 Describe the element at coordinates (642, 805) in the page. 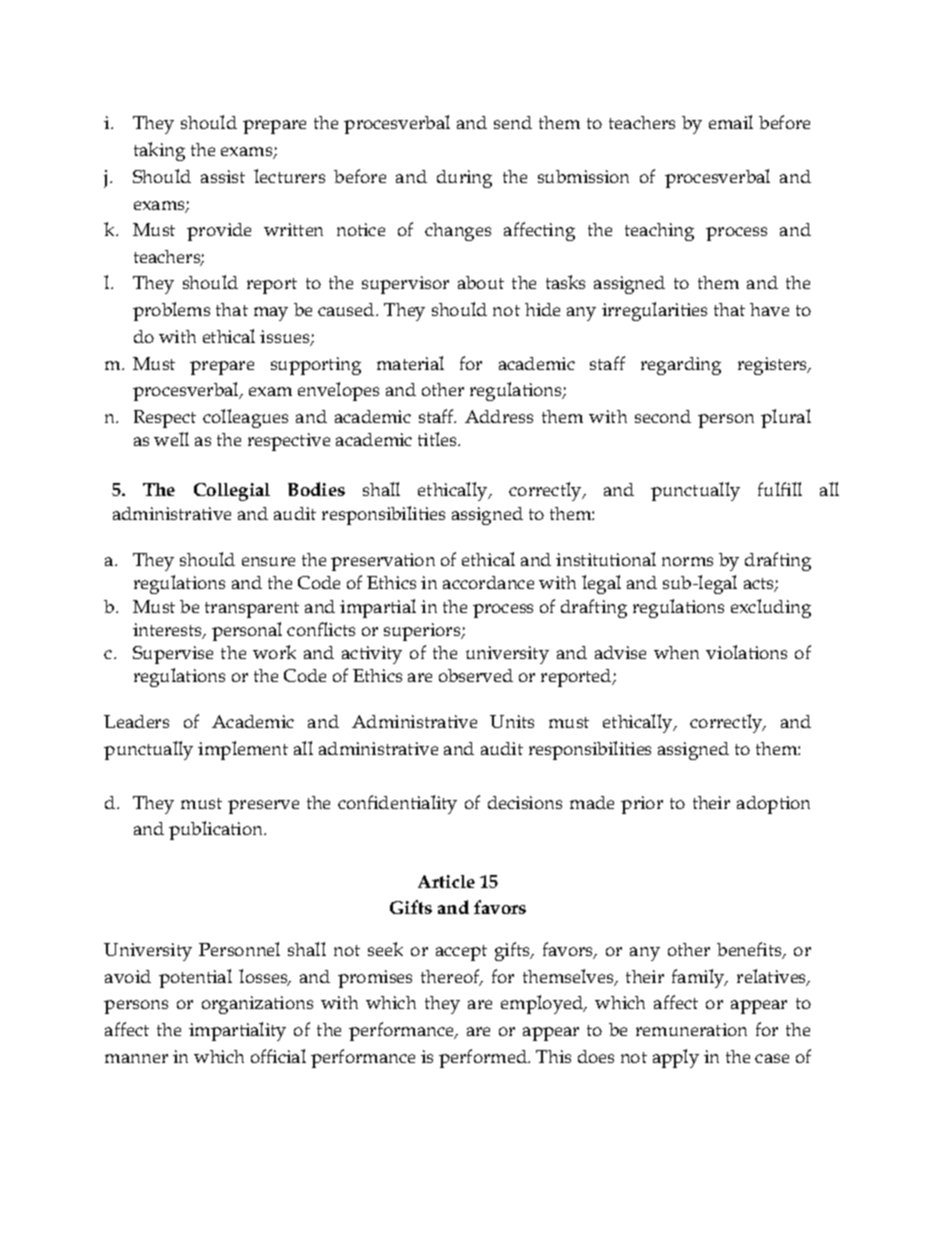

I see `prior` at that location.
